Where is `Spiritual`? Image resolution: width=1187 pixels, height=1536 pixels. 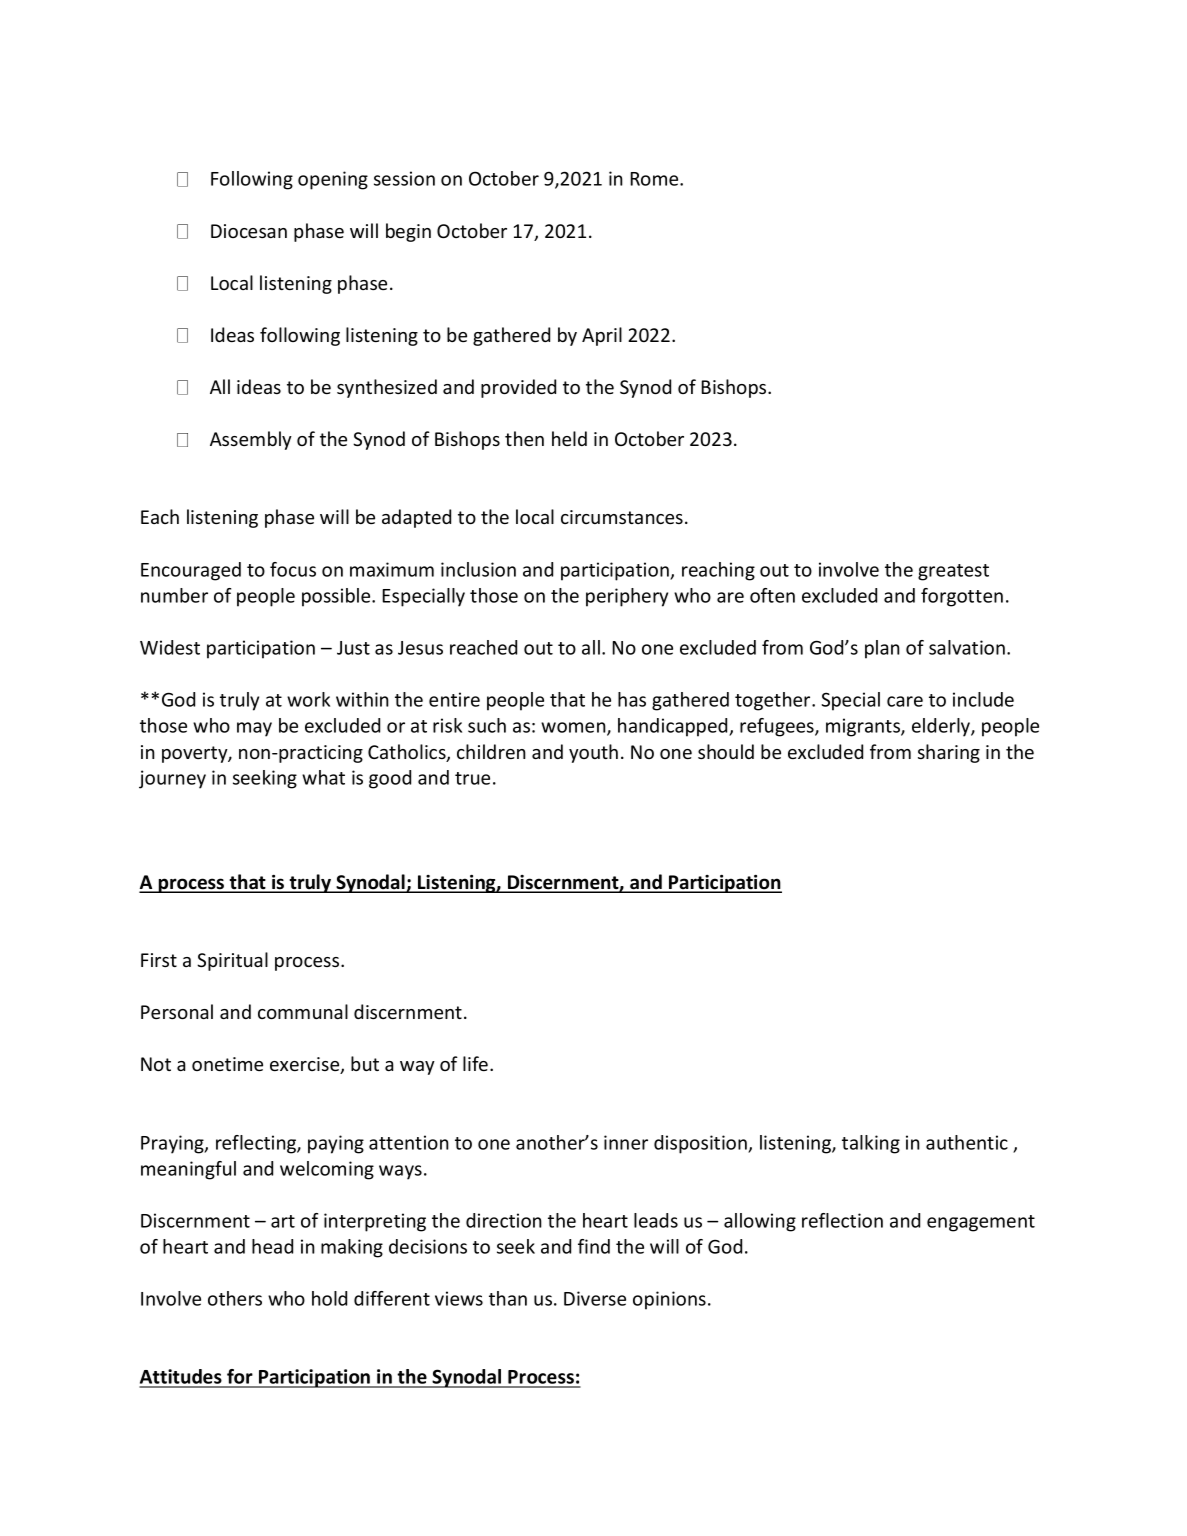
Spiritual is located at coordinates (232, 961).
